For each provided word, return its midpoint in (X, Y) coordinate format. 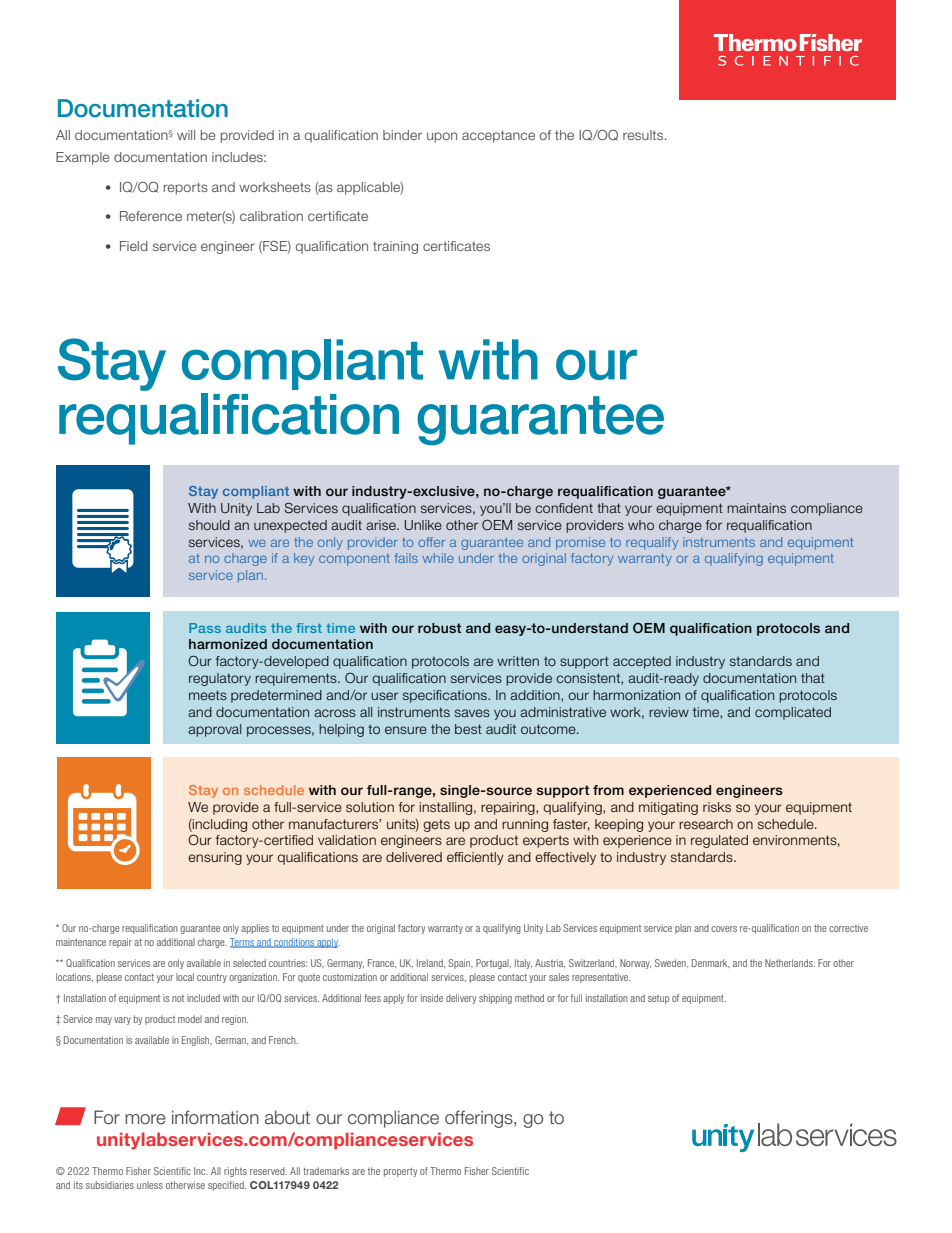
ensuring (215, 858)
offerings (480, 1119)
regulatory (220, 679)
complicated (793, 713)
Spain (460, 964)
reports (186, 188)
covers (724, 929)
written (518, 661)
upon (442, 137)
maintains (756, 508)
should (209, 525)
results (644, 135)
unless (150, 1185)
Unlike (423, 525)
